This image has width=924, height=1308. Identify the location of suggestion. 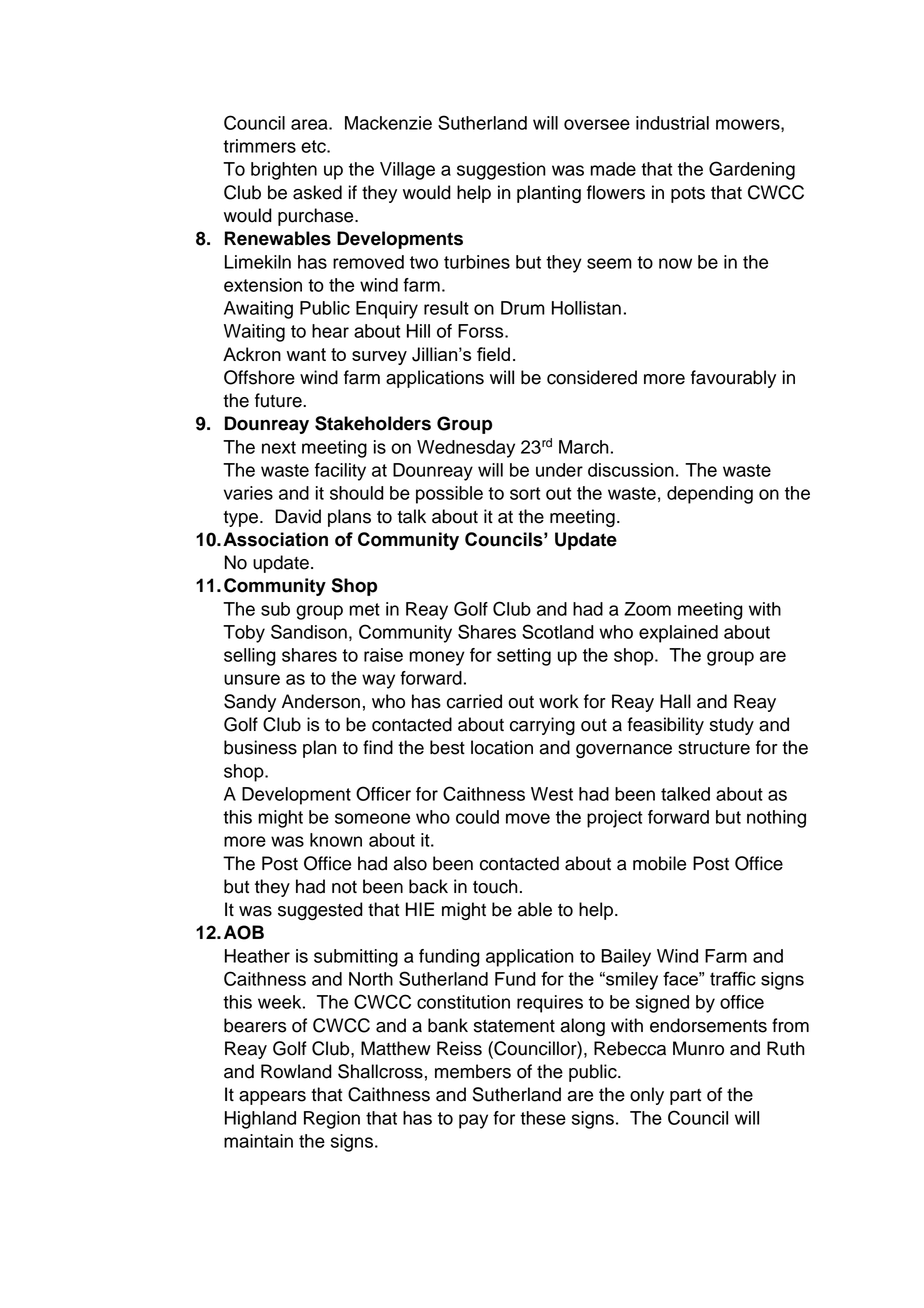
(501, 171).
